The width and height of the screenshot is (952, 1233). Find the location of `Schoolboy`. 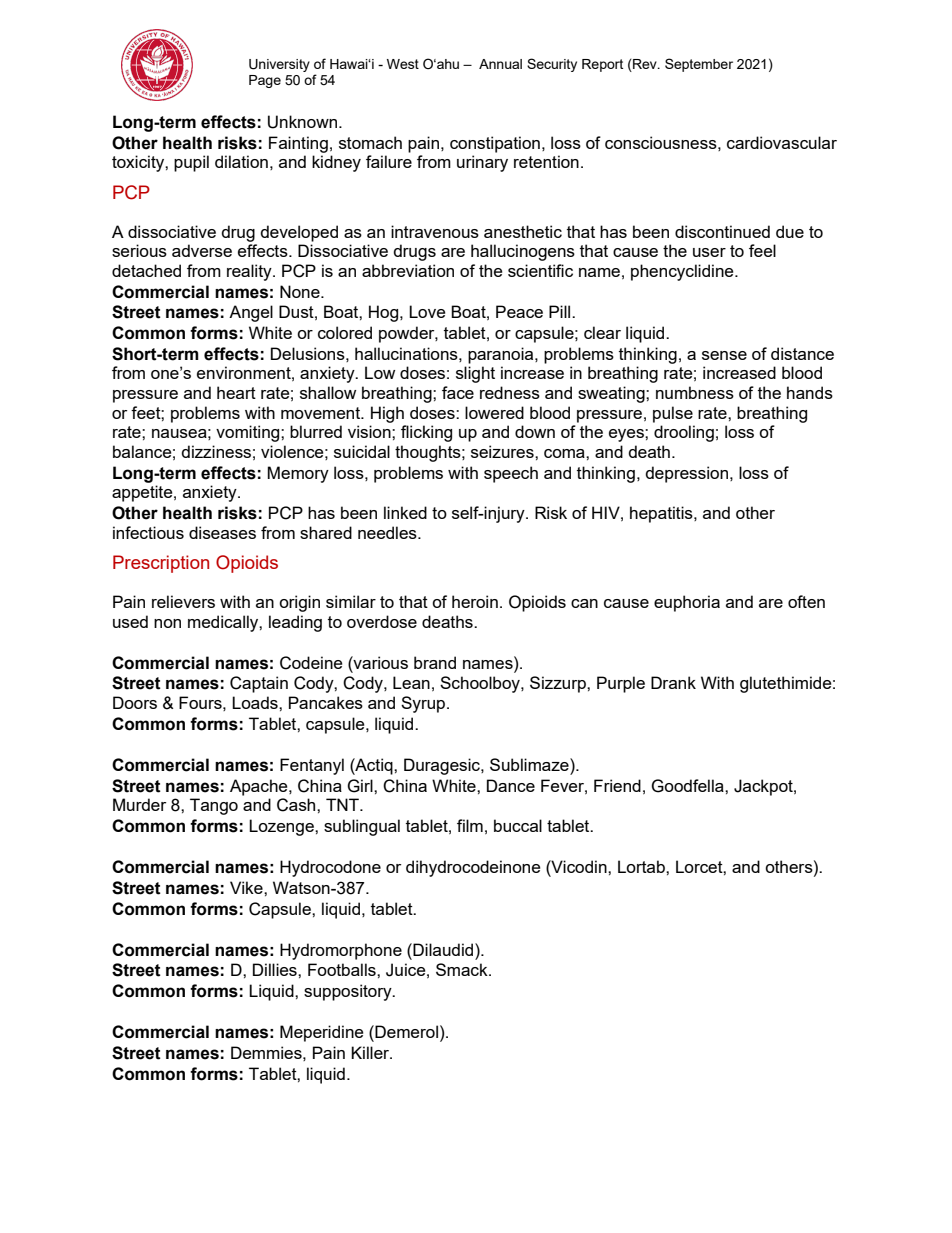

Schoolboy is located at coordinates (481, 684).
